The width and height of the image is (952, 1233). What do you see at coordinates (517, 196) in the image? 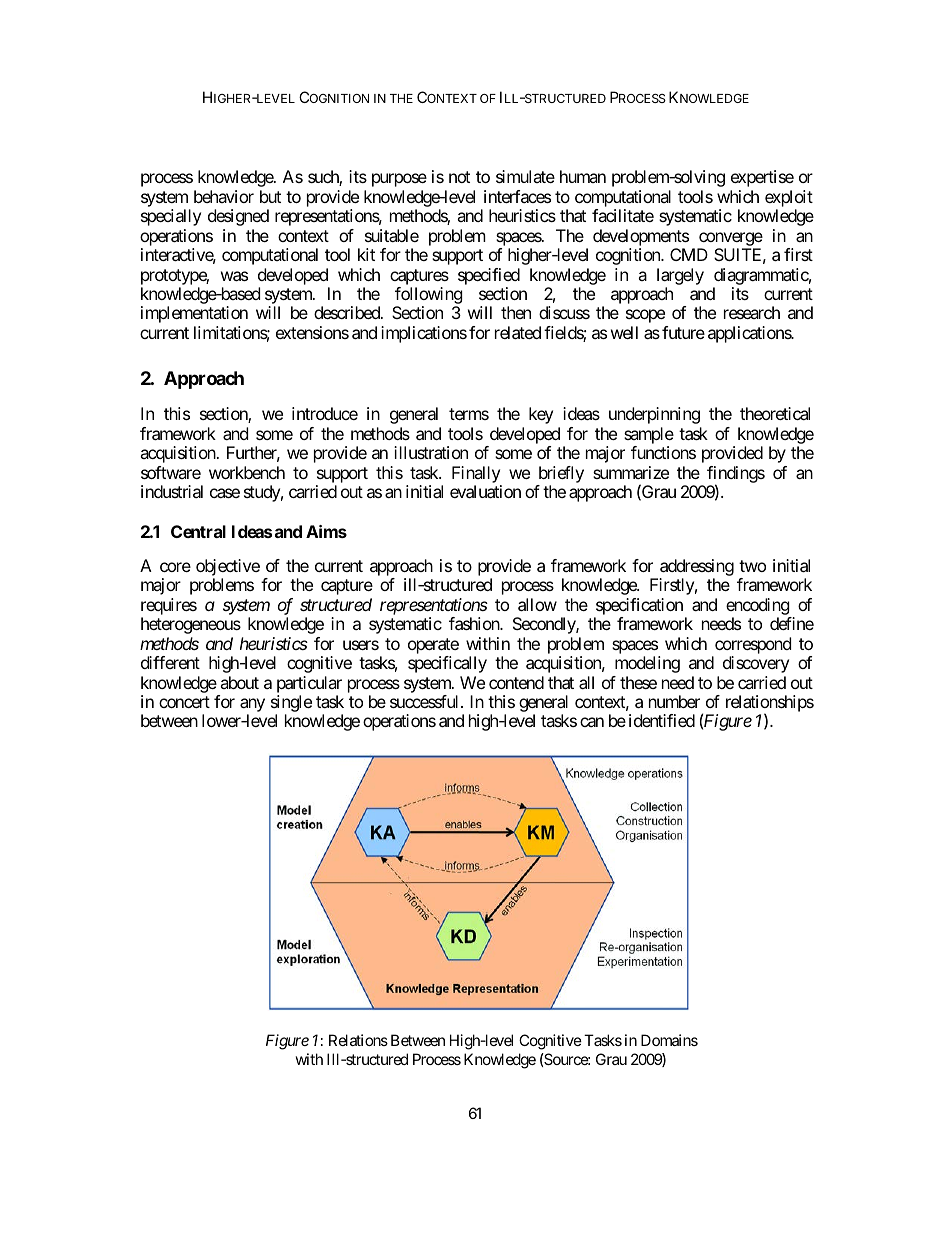
I see `interfaces` at bounding box center [517, 196].
